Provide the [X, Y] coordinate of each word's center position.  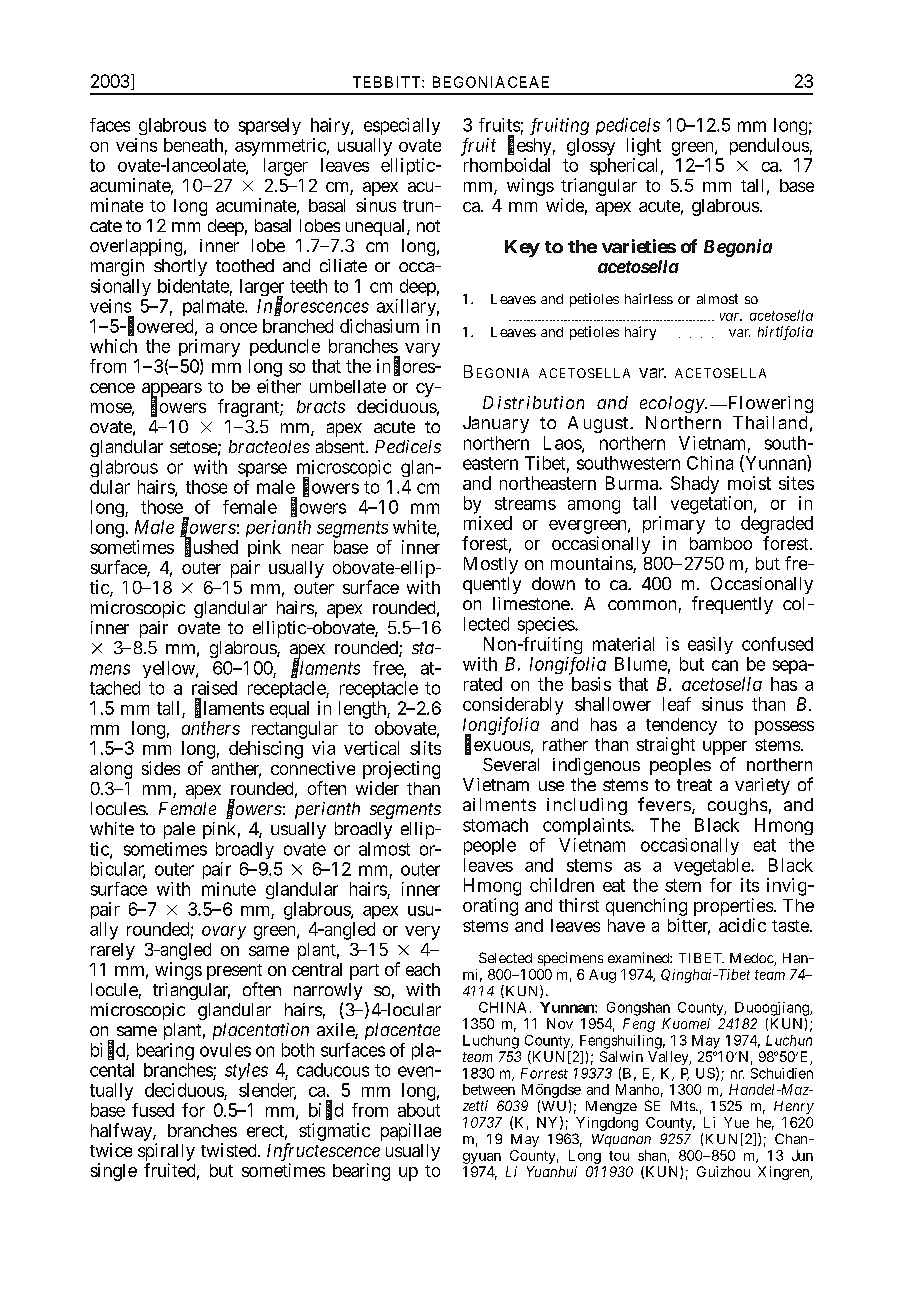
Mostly [491, 565]
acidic [742, 925]
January [496, 424]
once [238, 328]
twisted [230, 1150]
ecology [673, 404]
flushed [211, 547]
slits [425, 748]
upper [725, 748]
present [234, 972]
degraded [777, 525]
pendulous [769, 146]
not [428, 226]
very [422, 933]
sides [161, 768]
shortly [180, 267]
